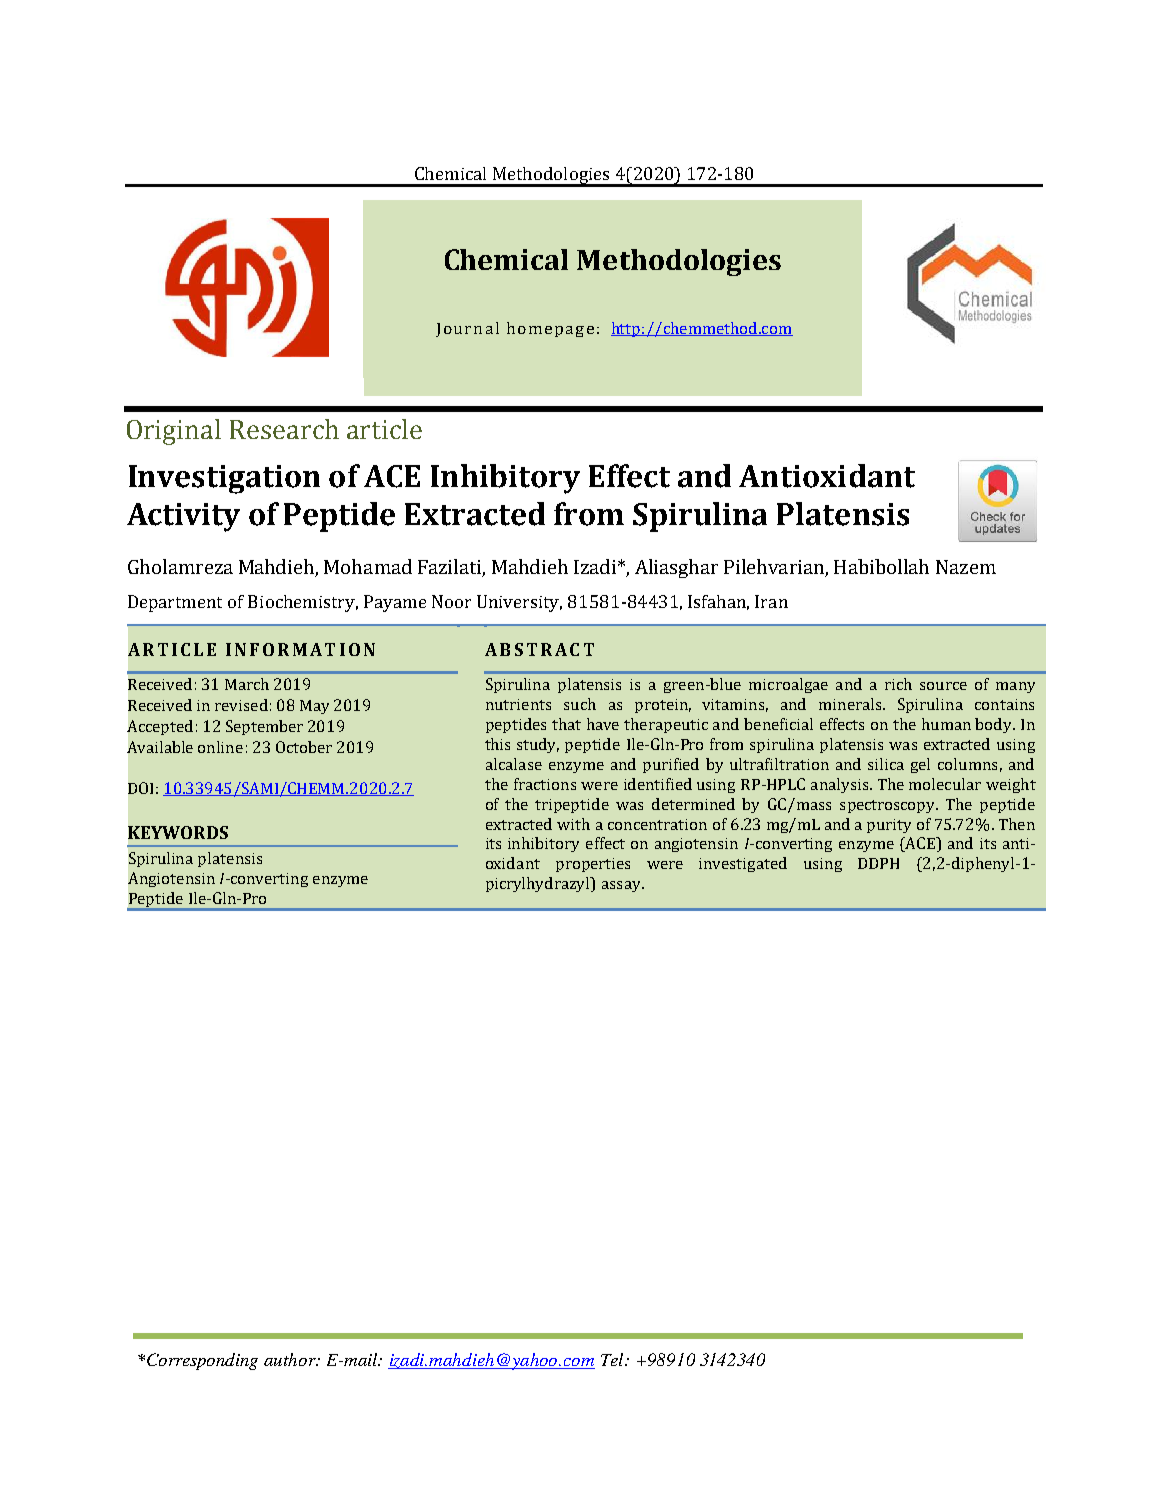 Image resolution: width=1156 pixels, height=1496 pixels. Describe the element at coordinates (550, 329) in the page. I see `homepage` at that location.
